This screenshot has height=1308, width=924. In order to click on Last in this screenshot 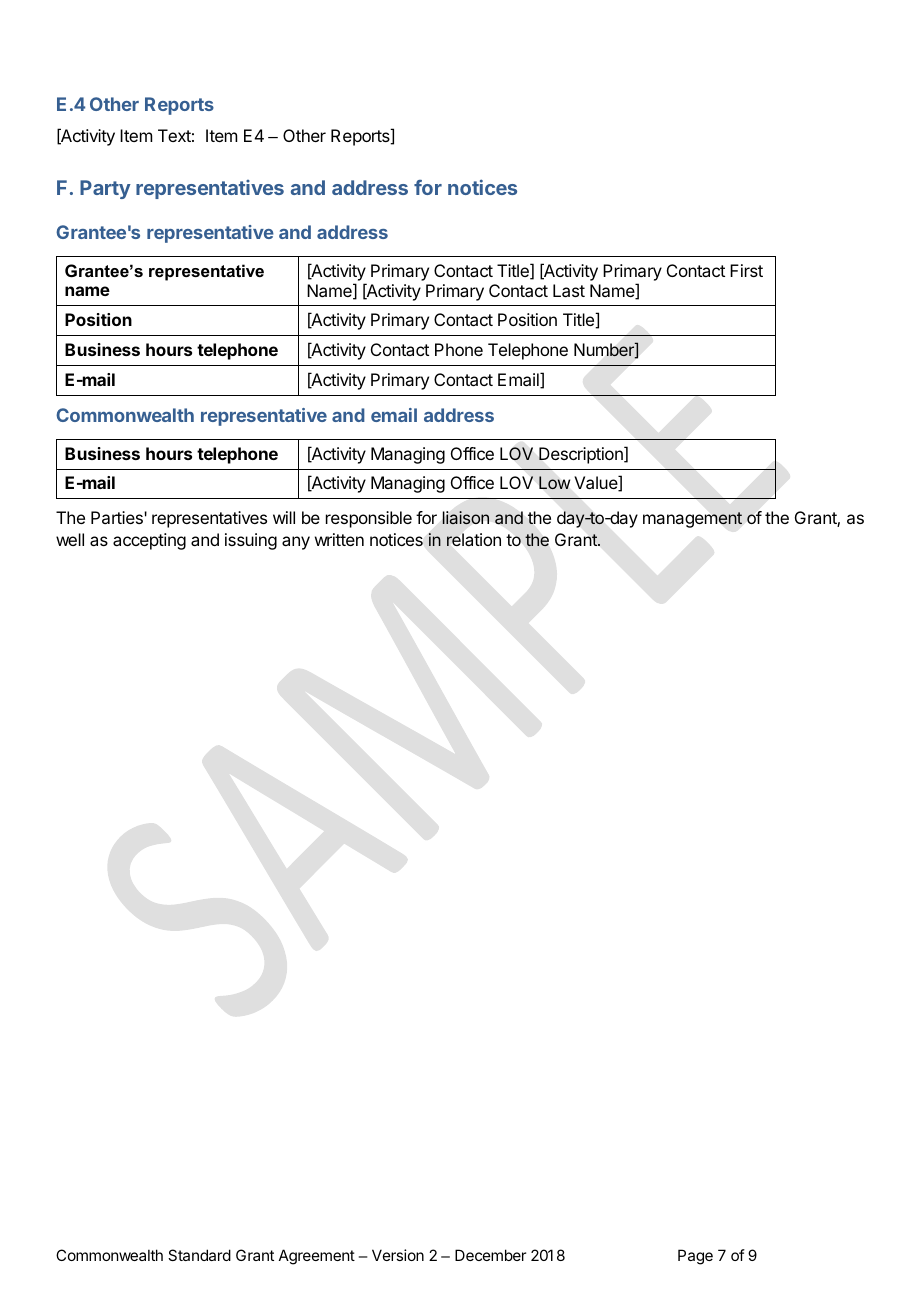, I will do `click(569, 290)`.
